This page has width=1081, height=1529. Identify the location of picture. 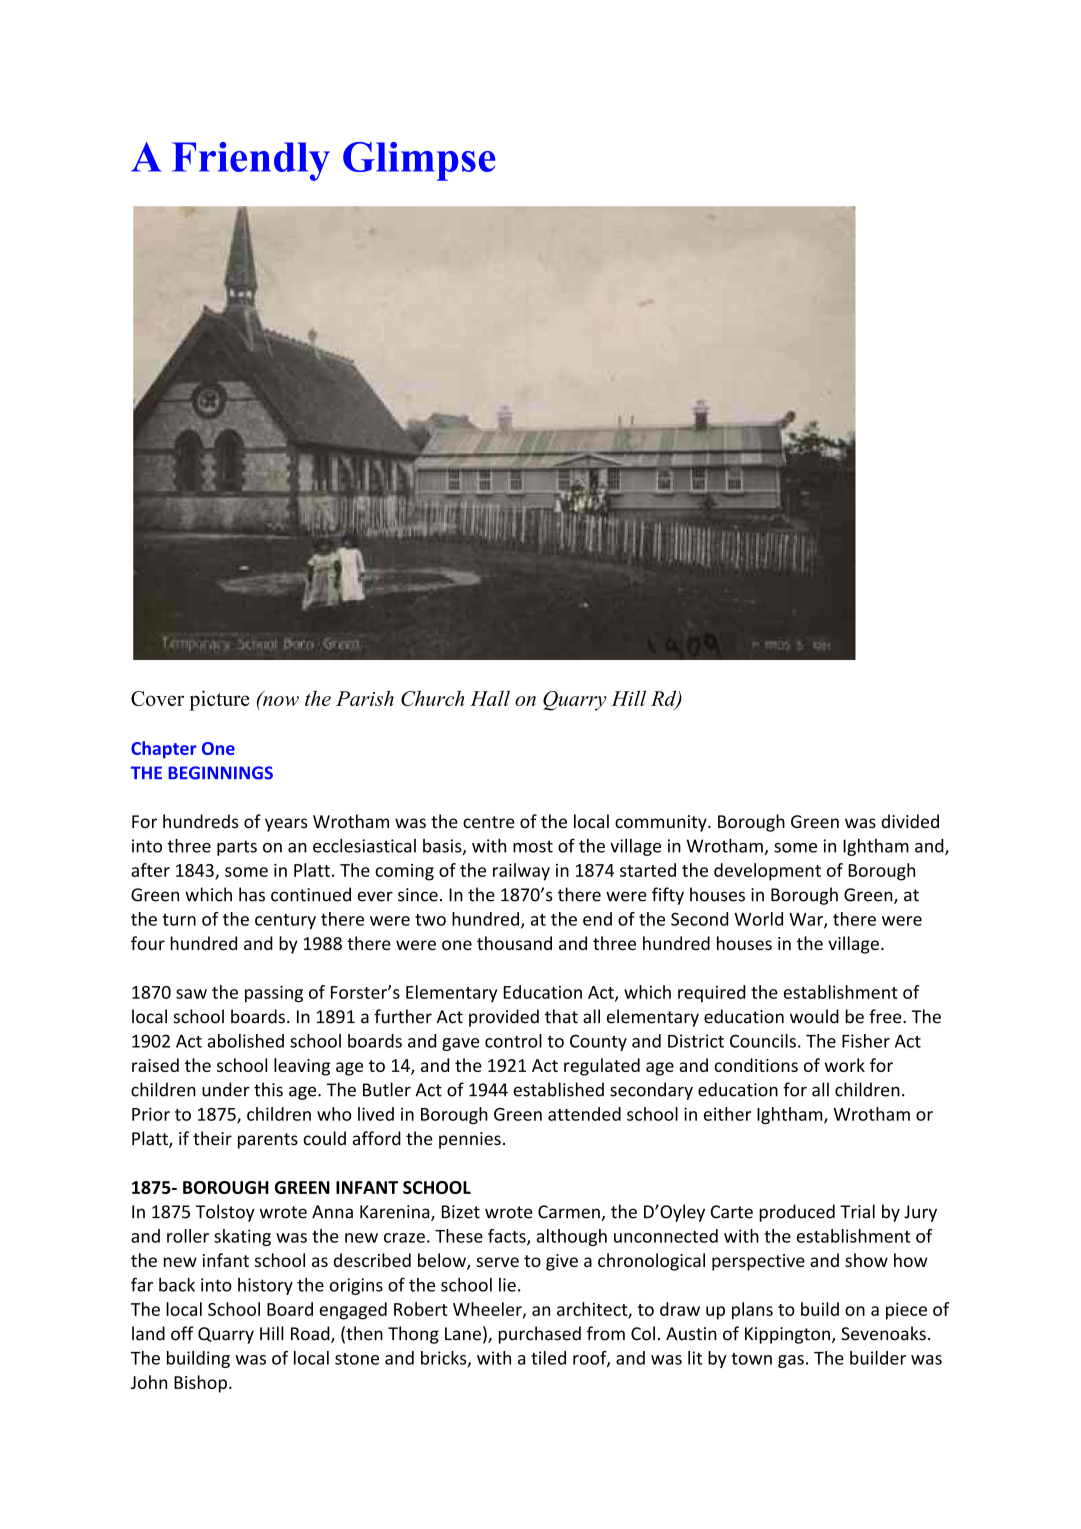
(219, 700).
